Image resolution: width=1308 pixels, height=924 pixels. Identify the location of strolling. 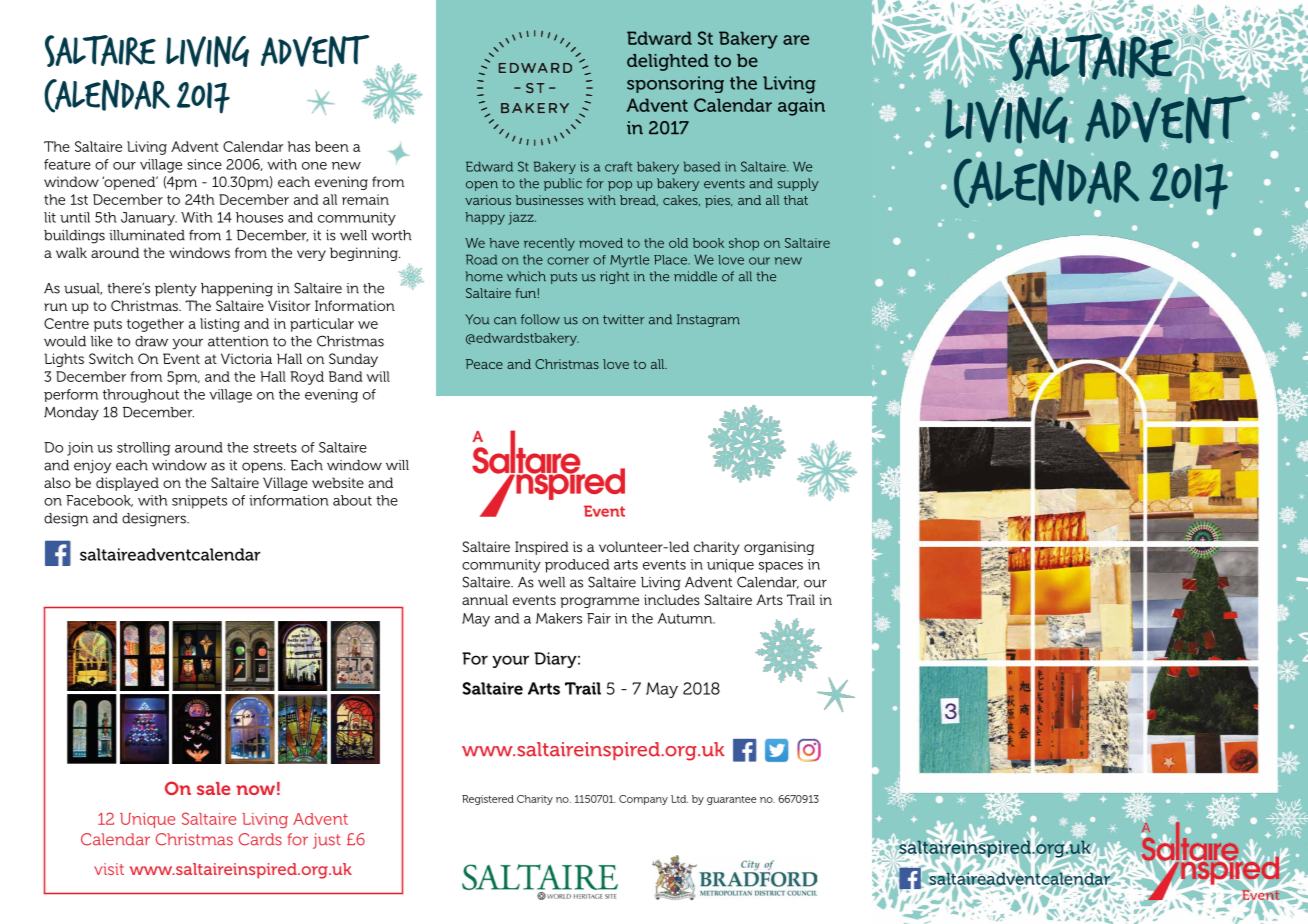
(143, 449).
